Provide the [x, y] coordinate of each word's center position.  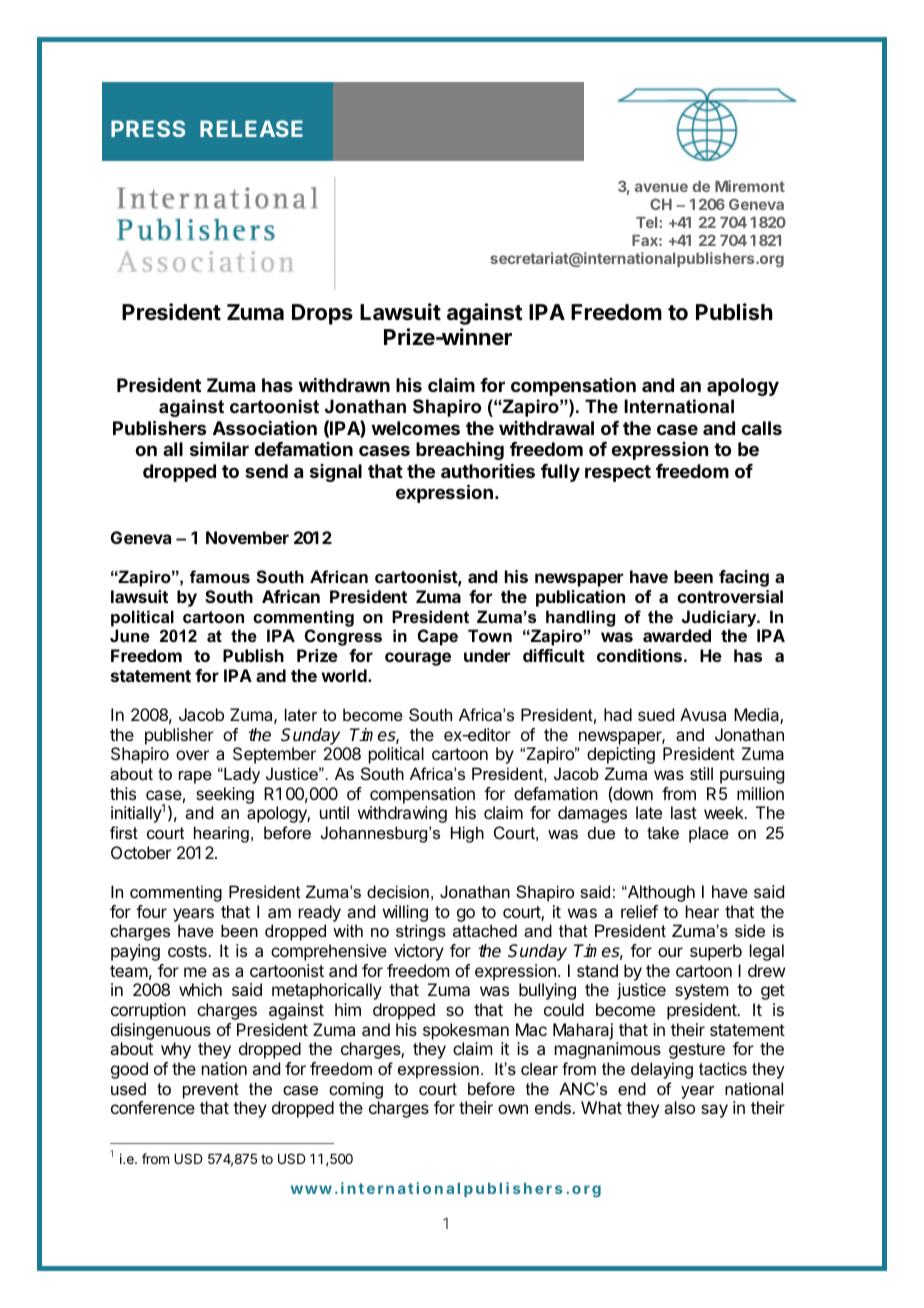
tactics [723, 1068]
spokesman [466, 1031]
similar [219, 448]
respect [618, 473]
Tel [648, 222]
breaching [460, 451]
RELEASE [251, 128]
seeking [225, 795]
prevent [211, 1091]
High [467, 834]
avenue [661, 187]
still [701, 773]
